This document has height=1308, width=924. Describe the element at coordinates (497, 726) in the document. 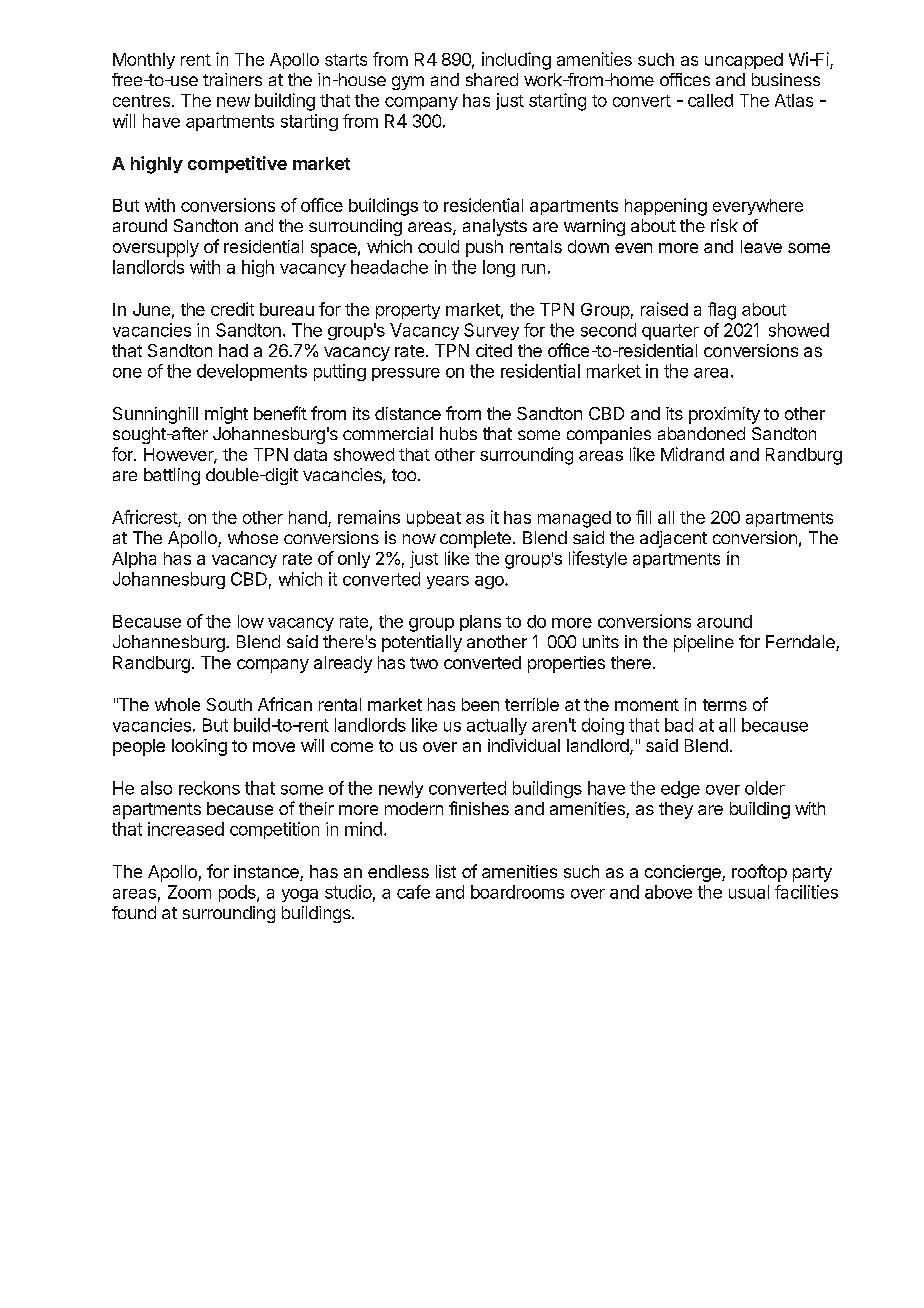

I see `actually` at that location.
